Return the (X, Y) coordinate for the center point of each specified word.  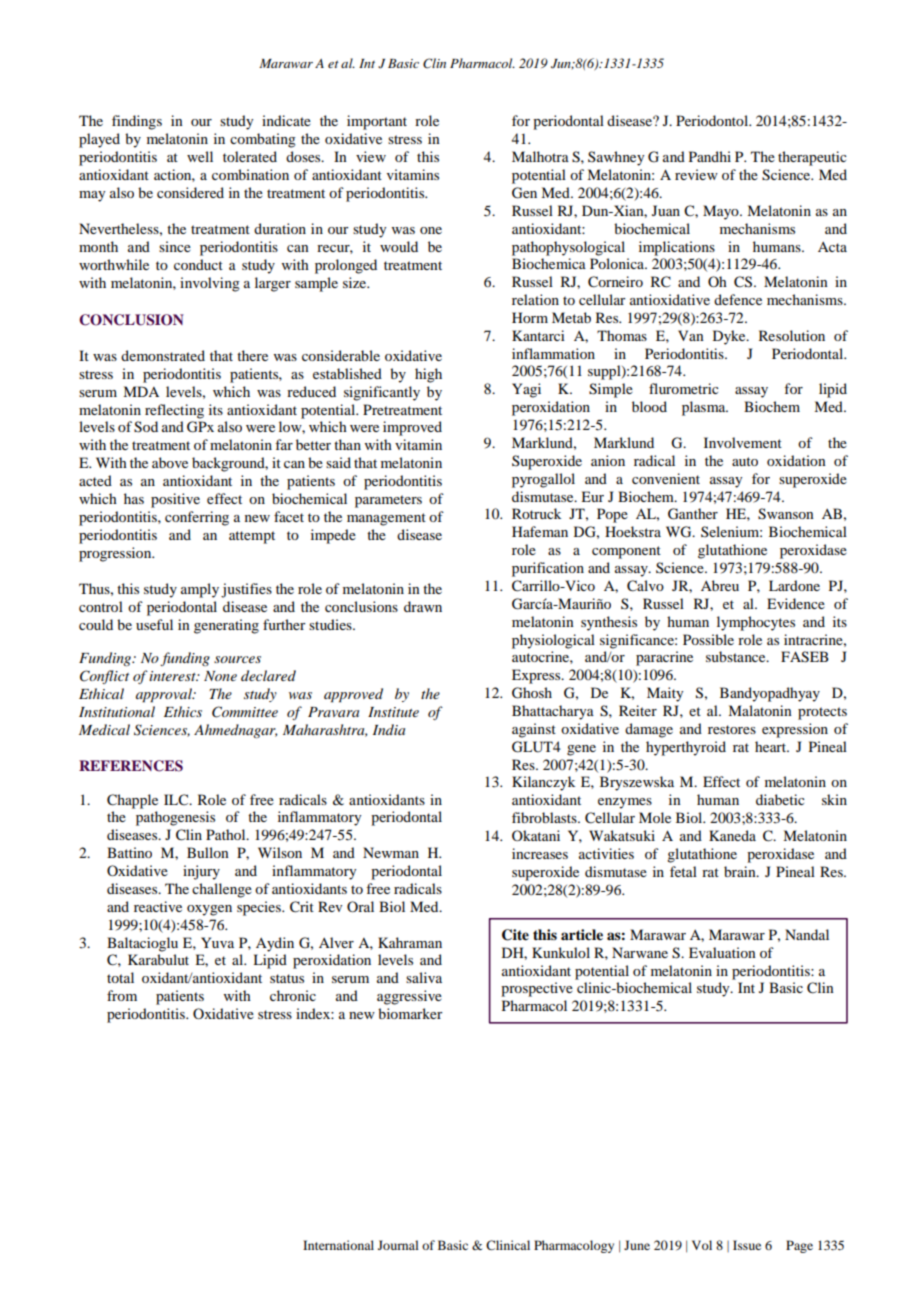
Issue (747, 1245)
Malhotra (540, 156)
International (338, 1245)
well (200, 156)
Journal (398, 1245)
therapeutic (812, 158)
